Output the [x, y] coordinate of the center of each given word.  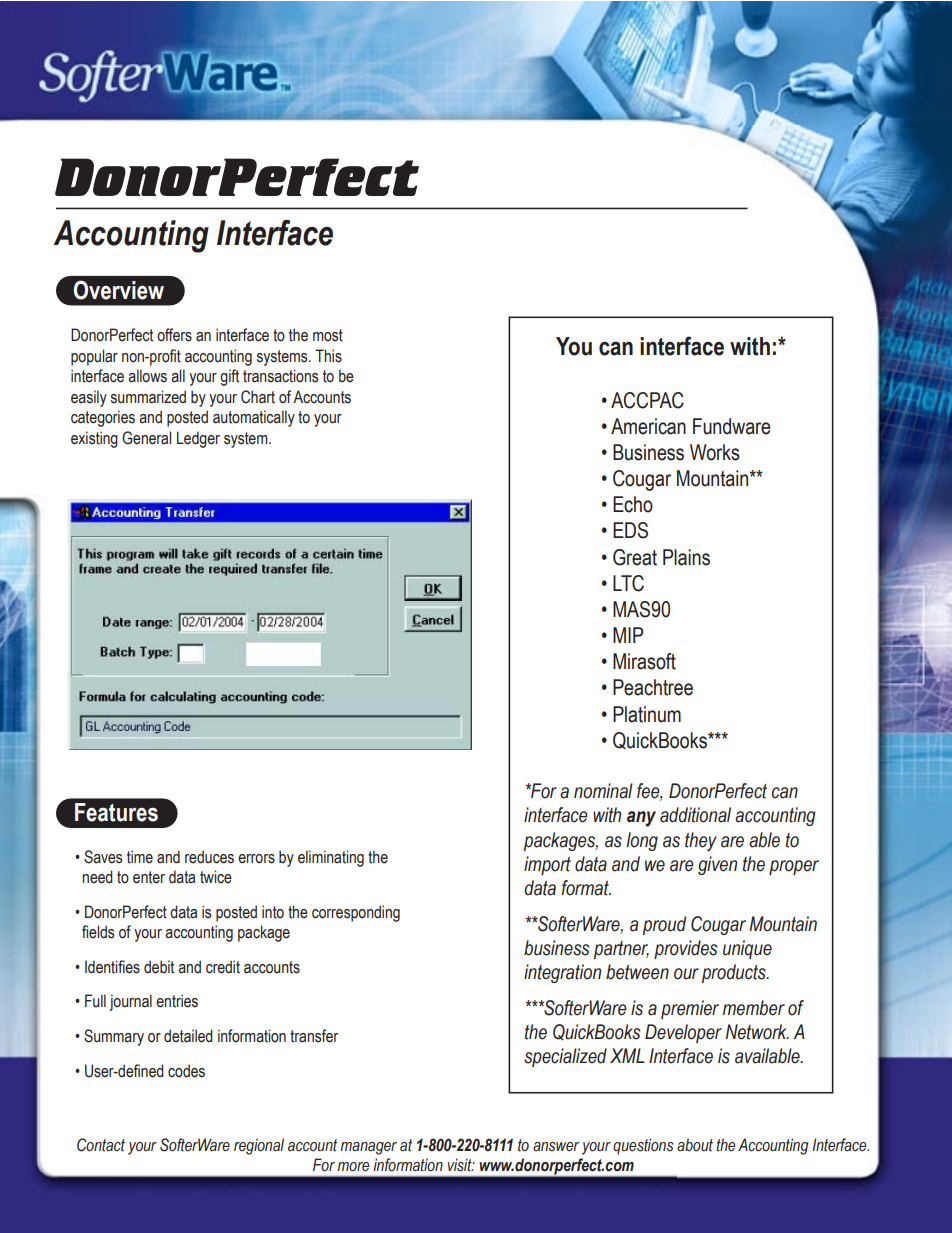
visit [461, 1165]
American [648, 426]
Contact [101, 1145]
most [328, 335]
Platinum [647, 714]
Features [116, 812]
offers [174, 335]
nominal [603, 791]
